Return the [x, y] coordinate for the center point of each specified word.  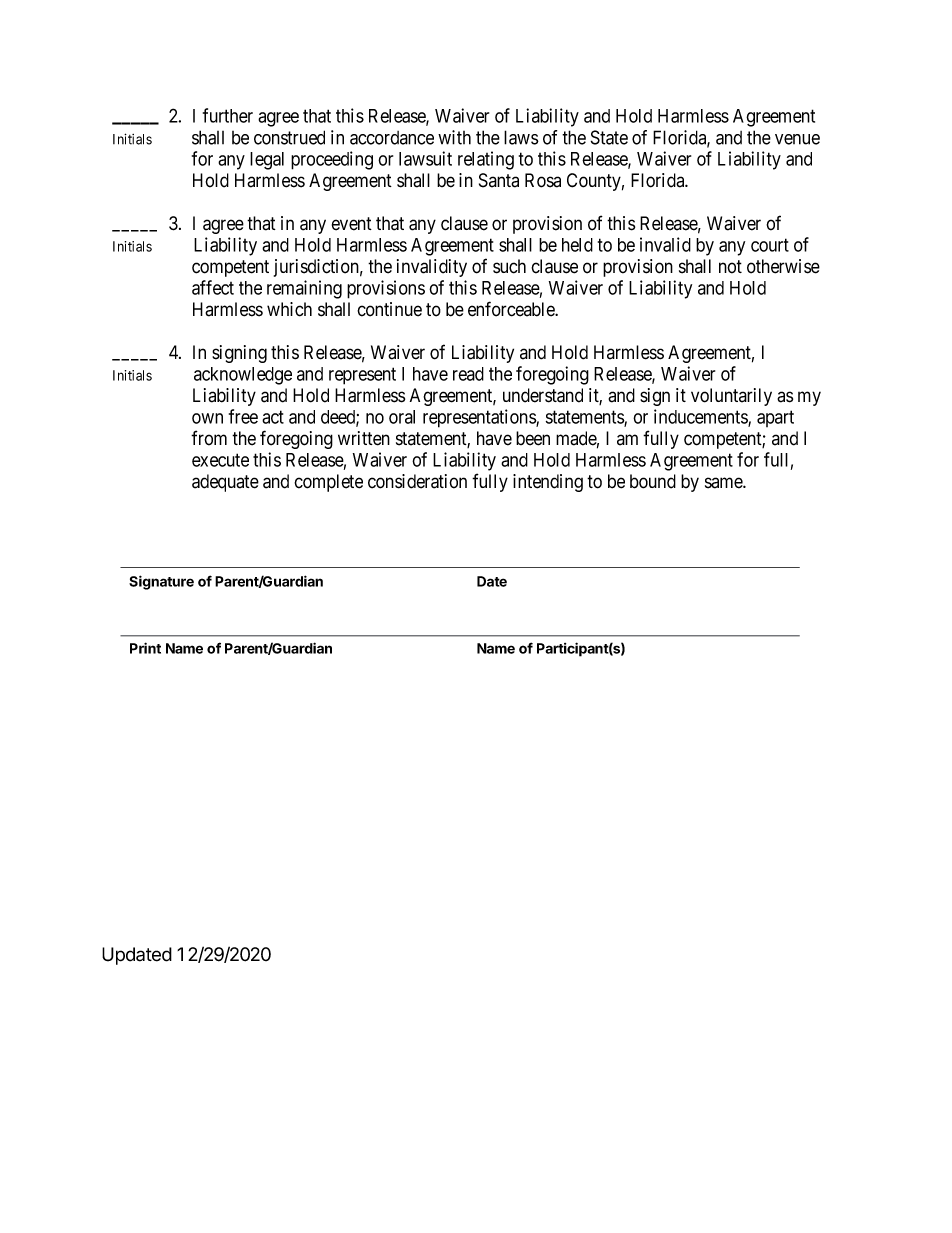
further [228, 115]
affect [213, 287]
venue [797, 139]
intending [548, 483]
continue [389, 309]
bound [653, 481]
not [730, 267]
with [454, 137]
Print [145, 648]
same [724, 483]
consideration [417, 481]
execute [220, 460]
